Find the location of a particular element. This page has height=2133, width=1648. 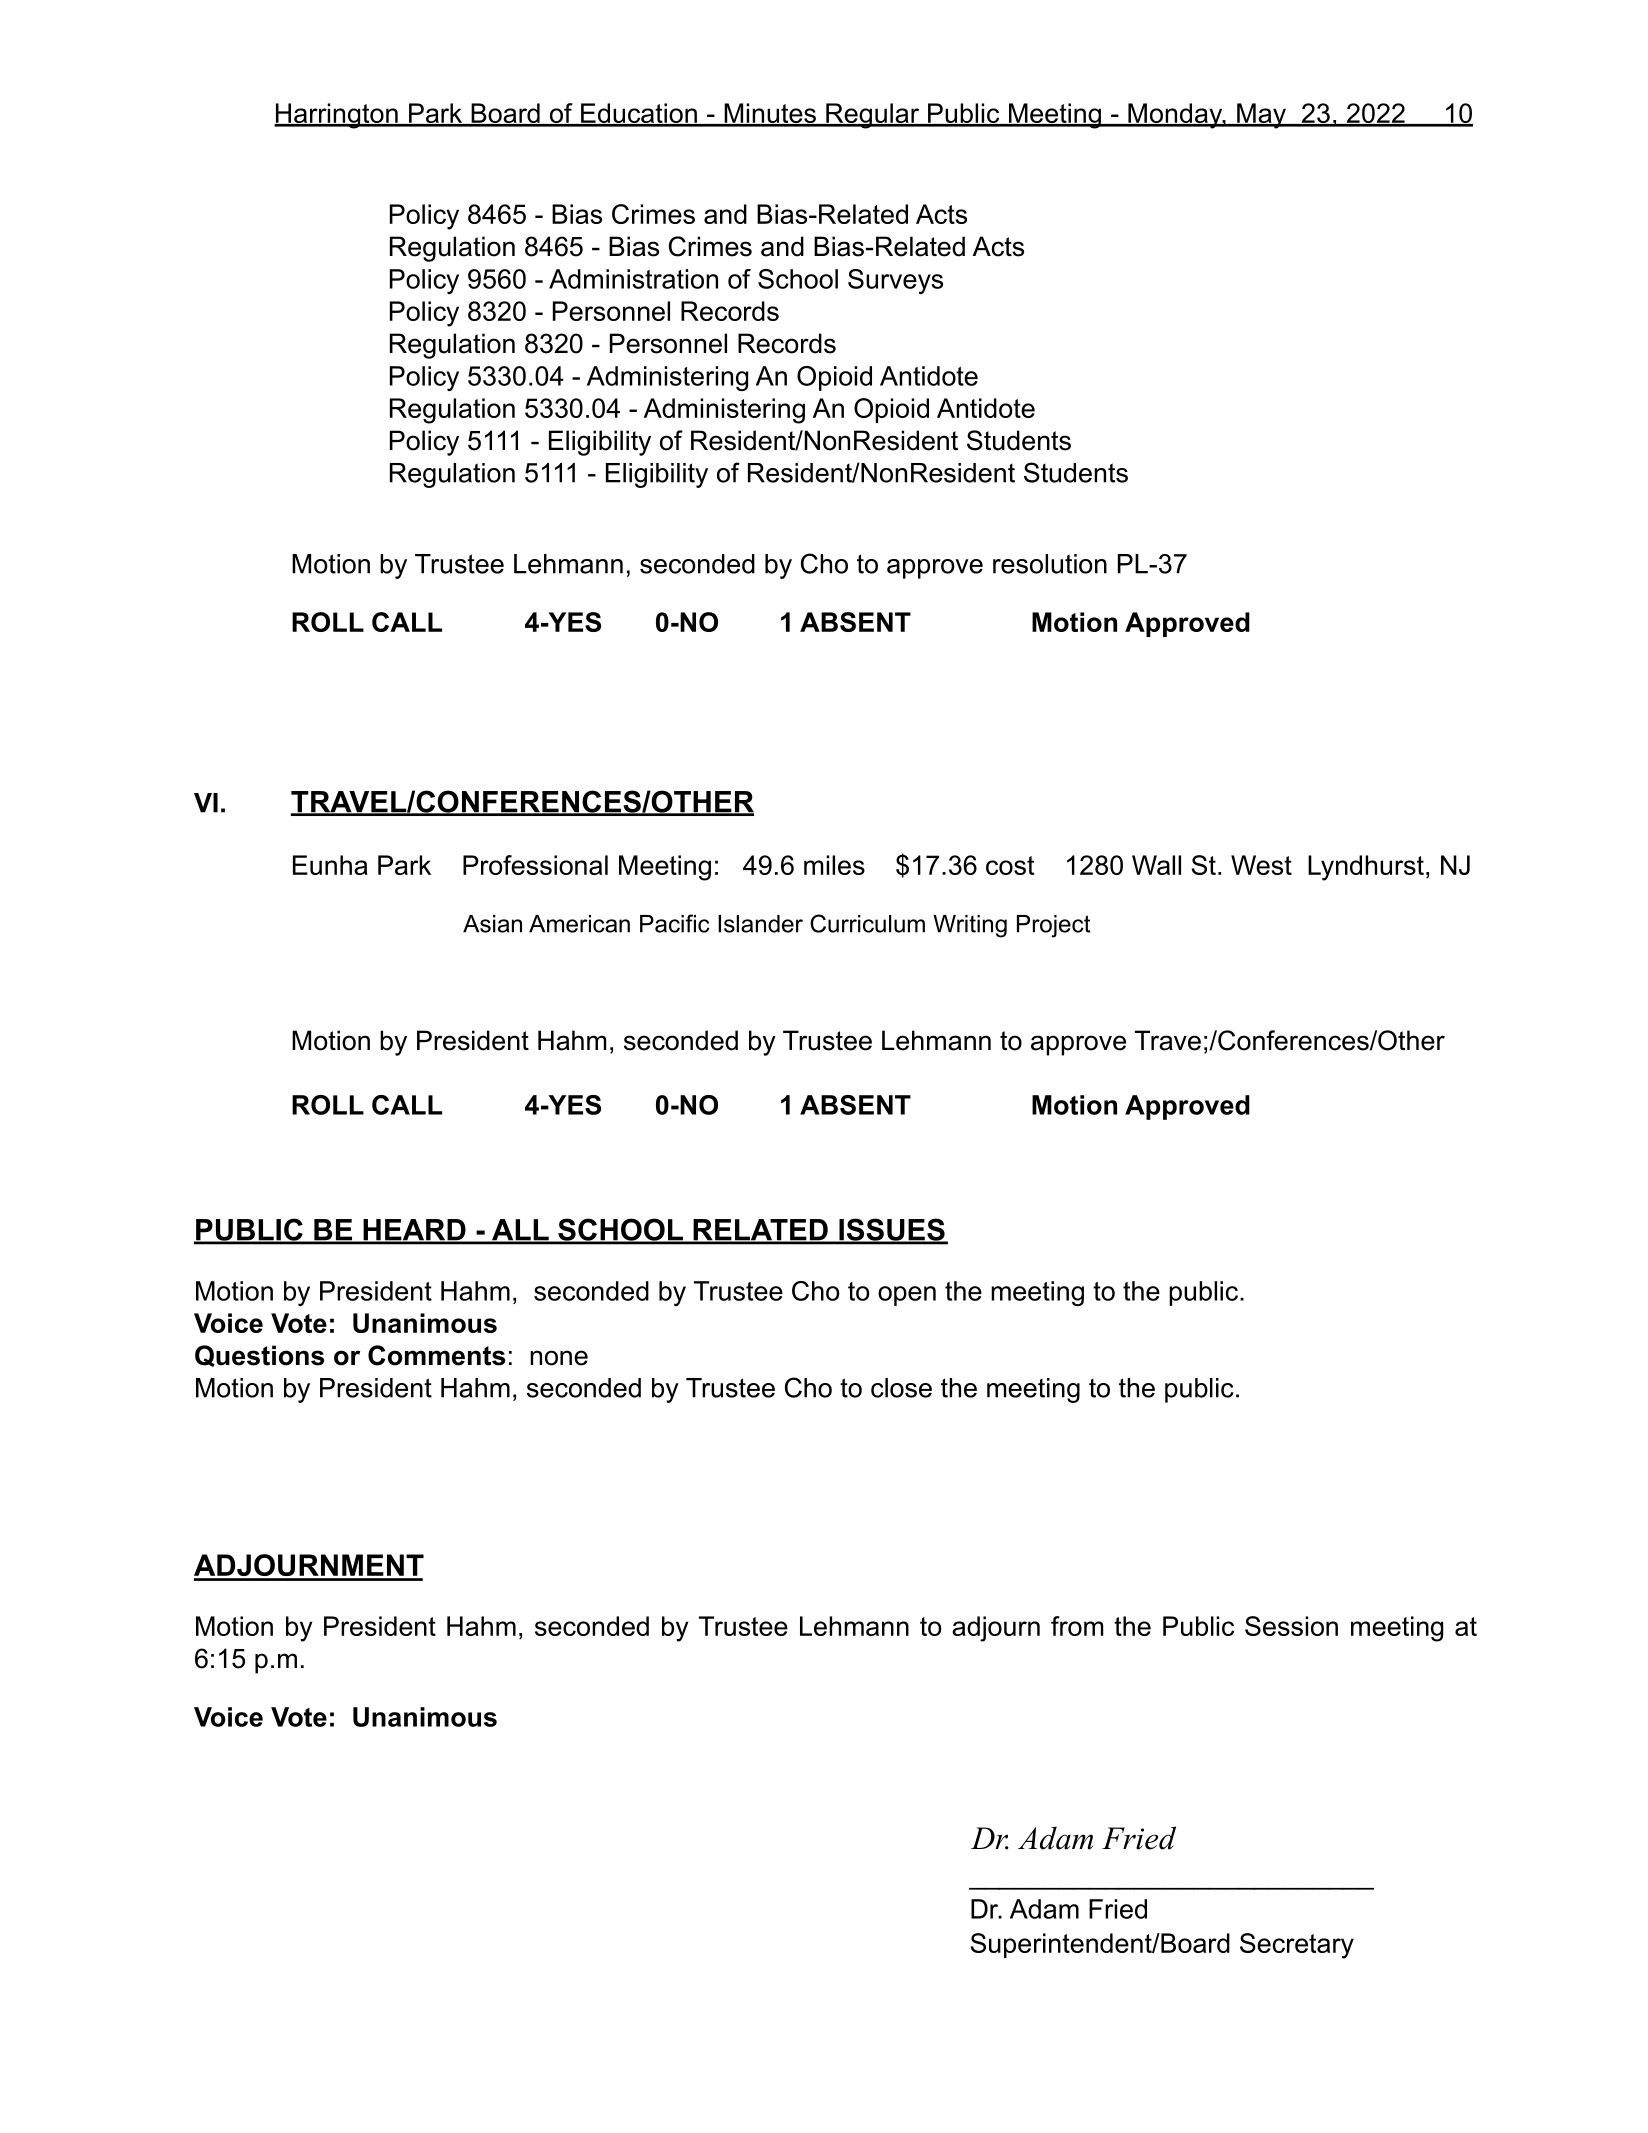

Questions is located at coordinates (259, 1356).
